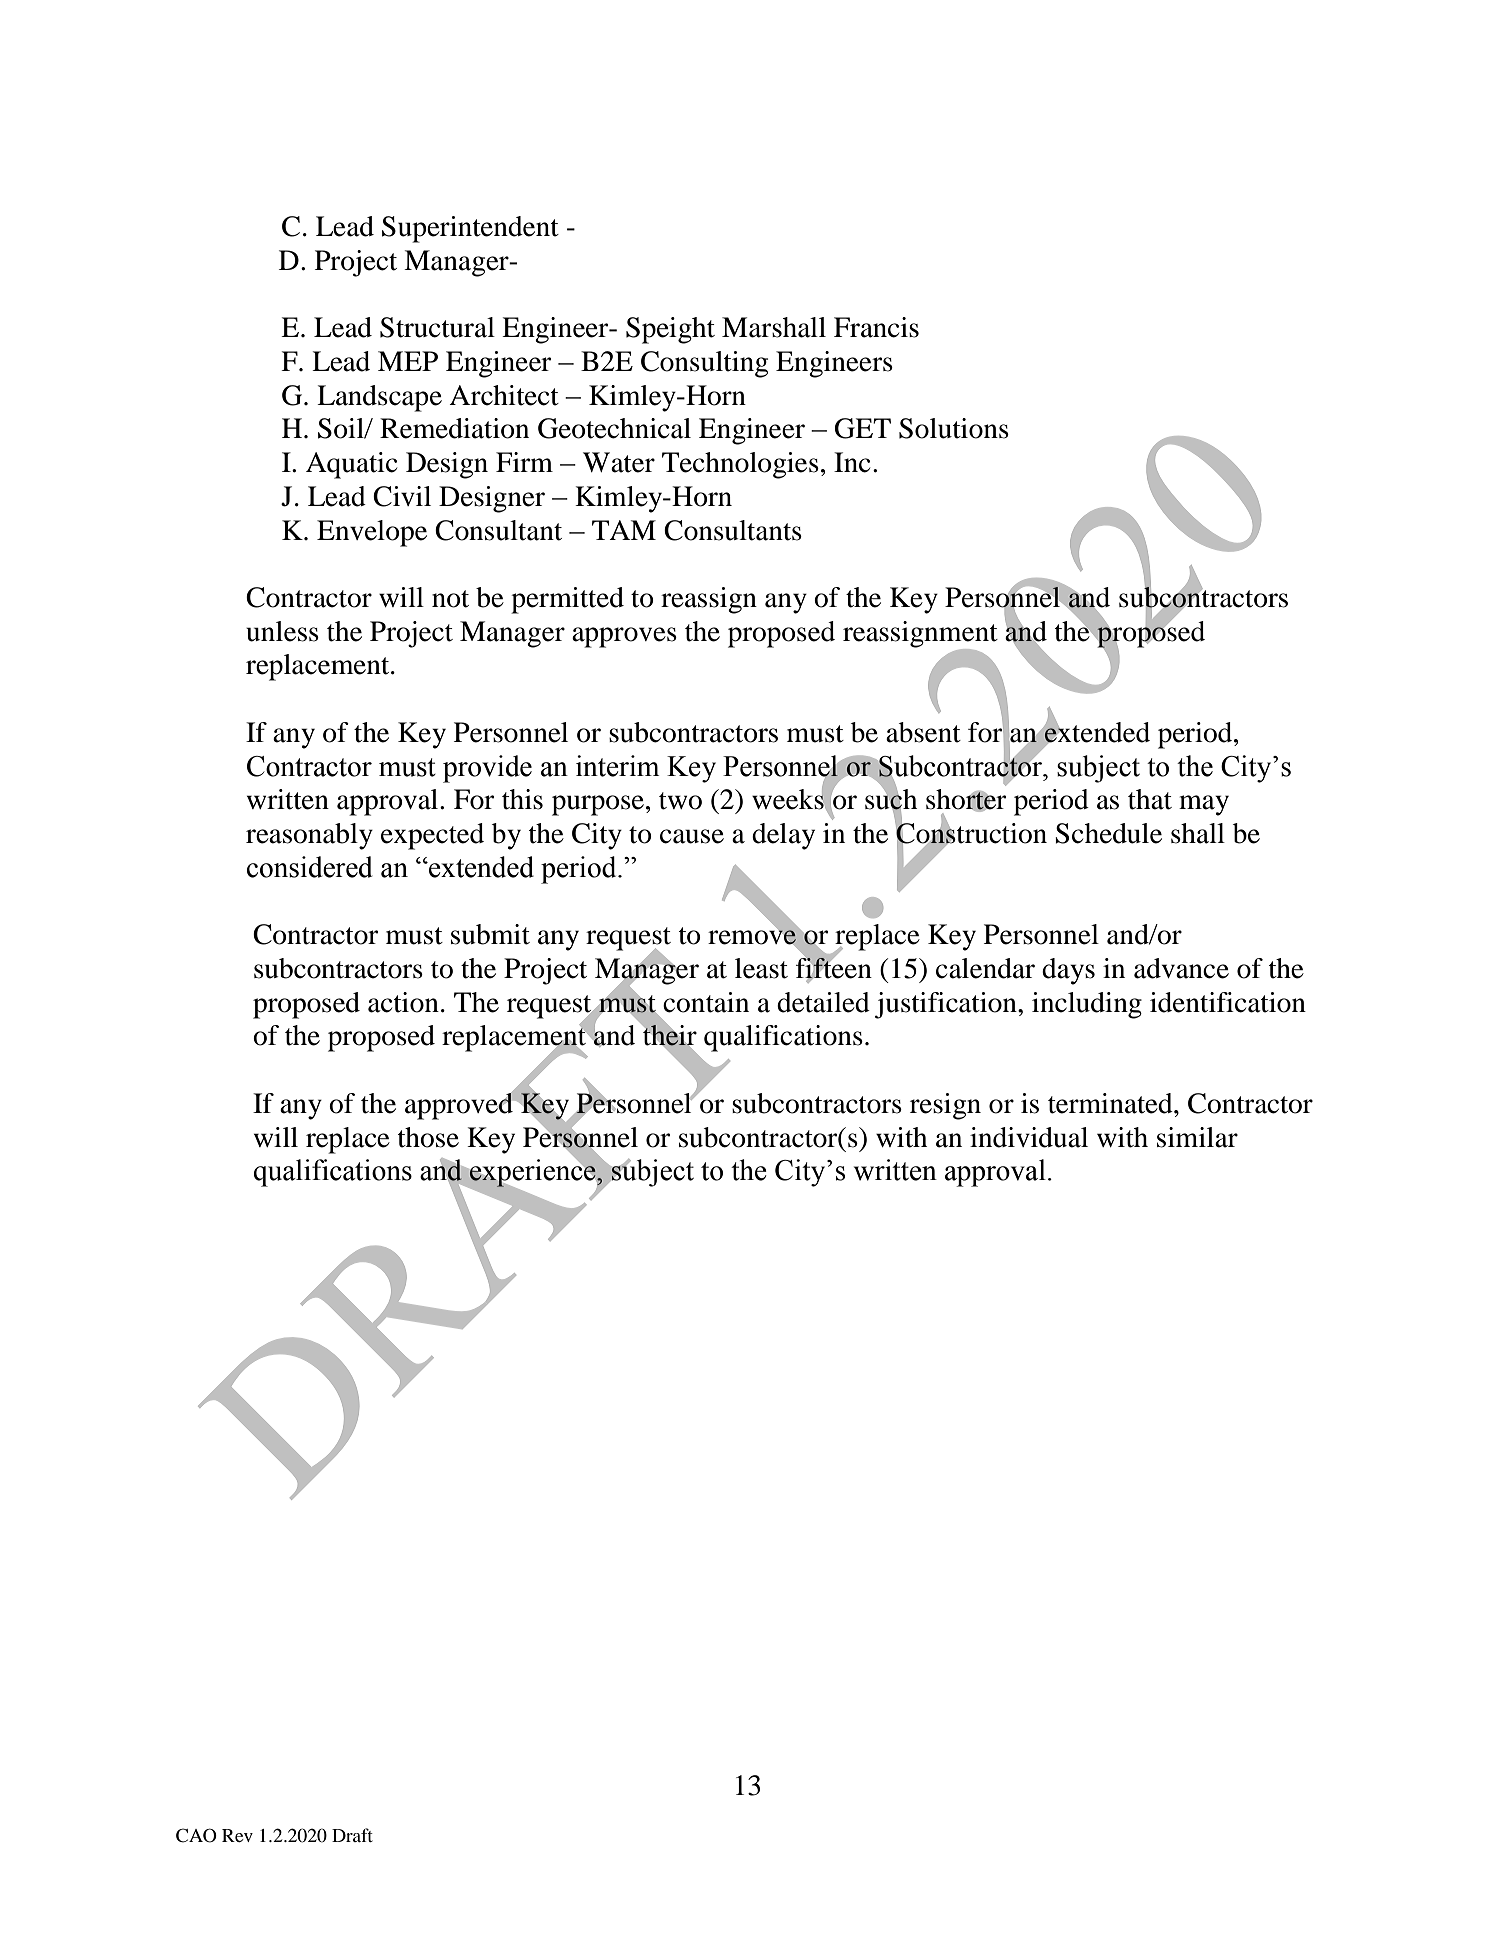  What do you see at coordinates (704, 364) in the image?
I see `Consulting` at bounding box center [704, 364].
